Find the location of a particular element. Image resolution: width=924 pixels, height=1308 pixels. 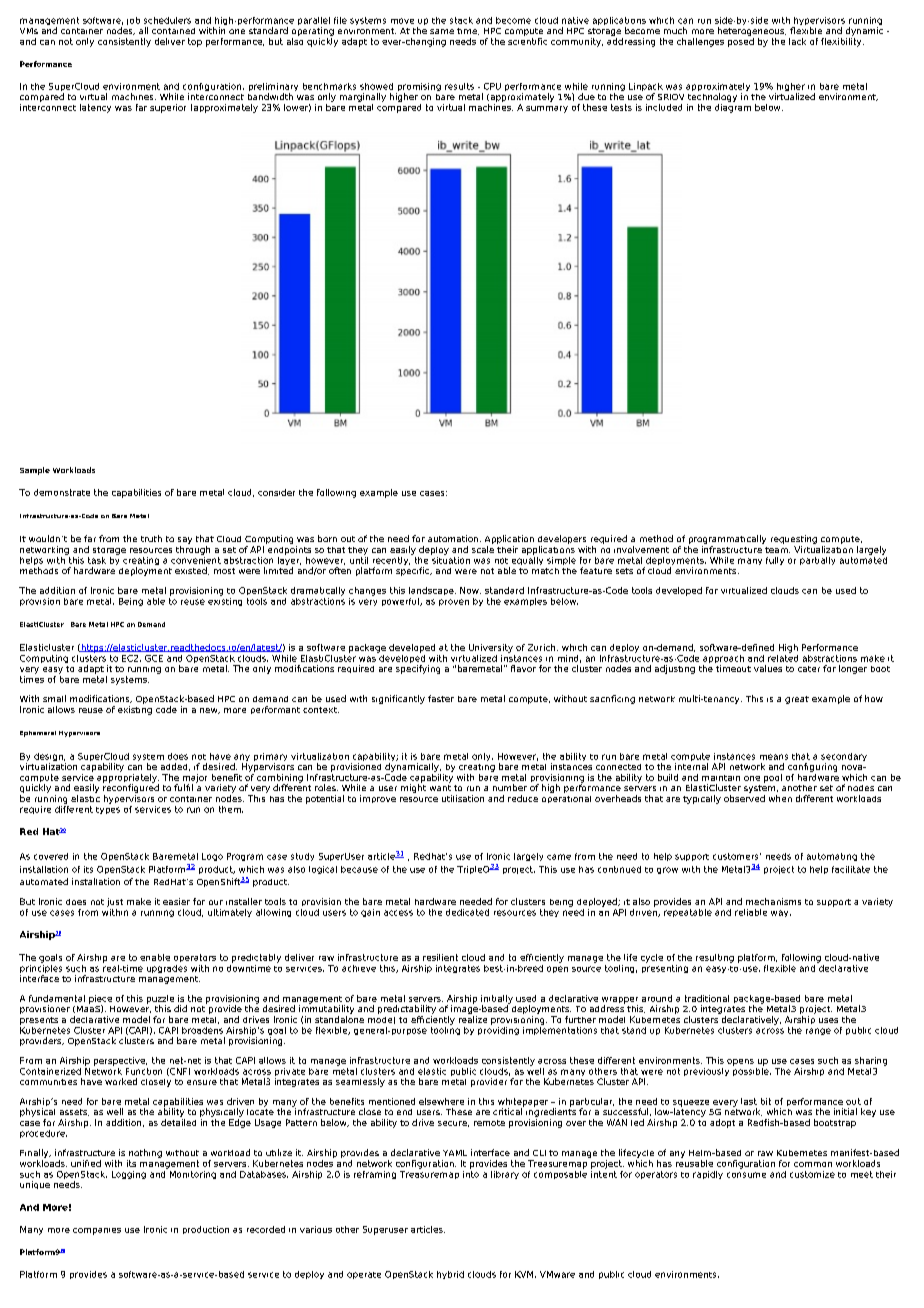

University is located at coordinates (491, 648).
